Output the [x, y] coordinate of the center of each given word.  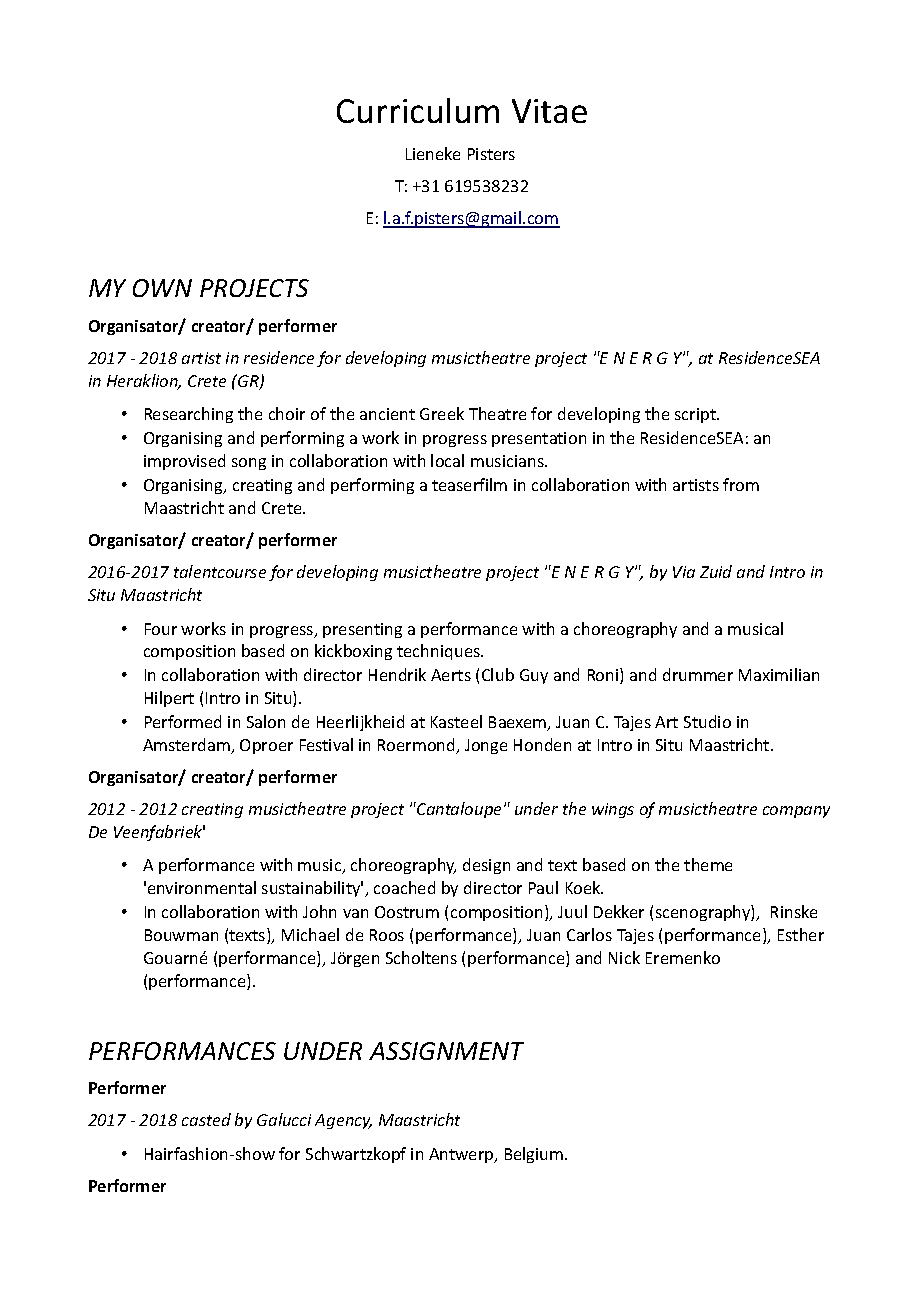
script [696, 415]
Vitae [549, 111]
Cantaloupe [460, 810]
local [447, 460]
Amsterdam [187, 746]
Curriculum [418, 110]
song [249, 464]
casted [206, 1119]
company [796, 812]
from [741, 484]
